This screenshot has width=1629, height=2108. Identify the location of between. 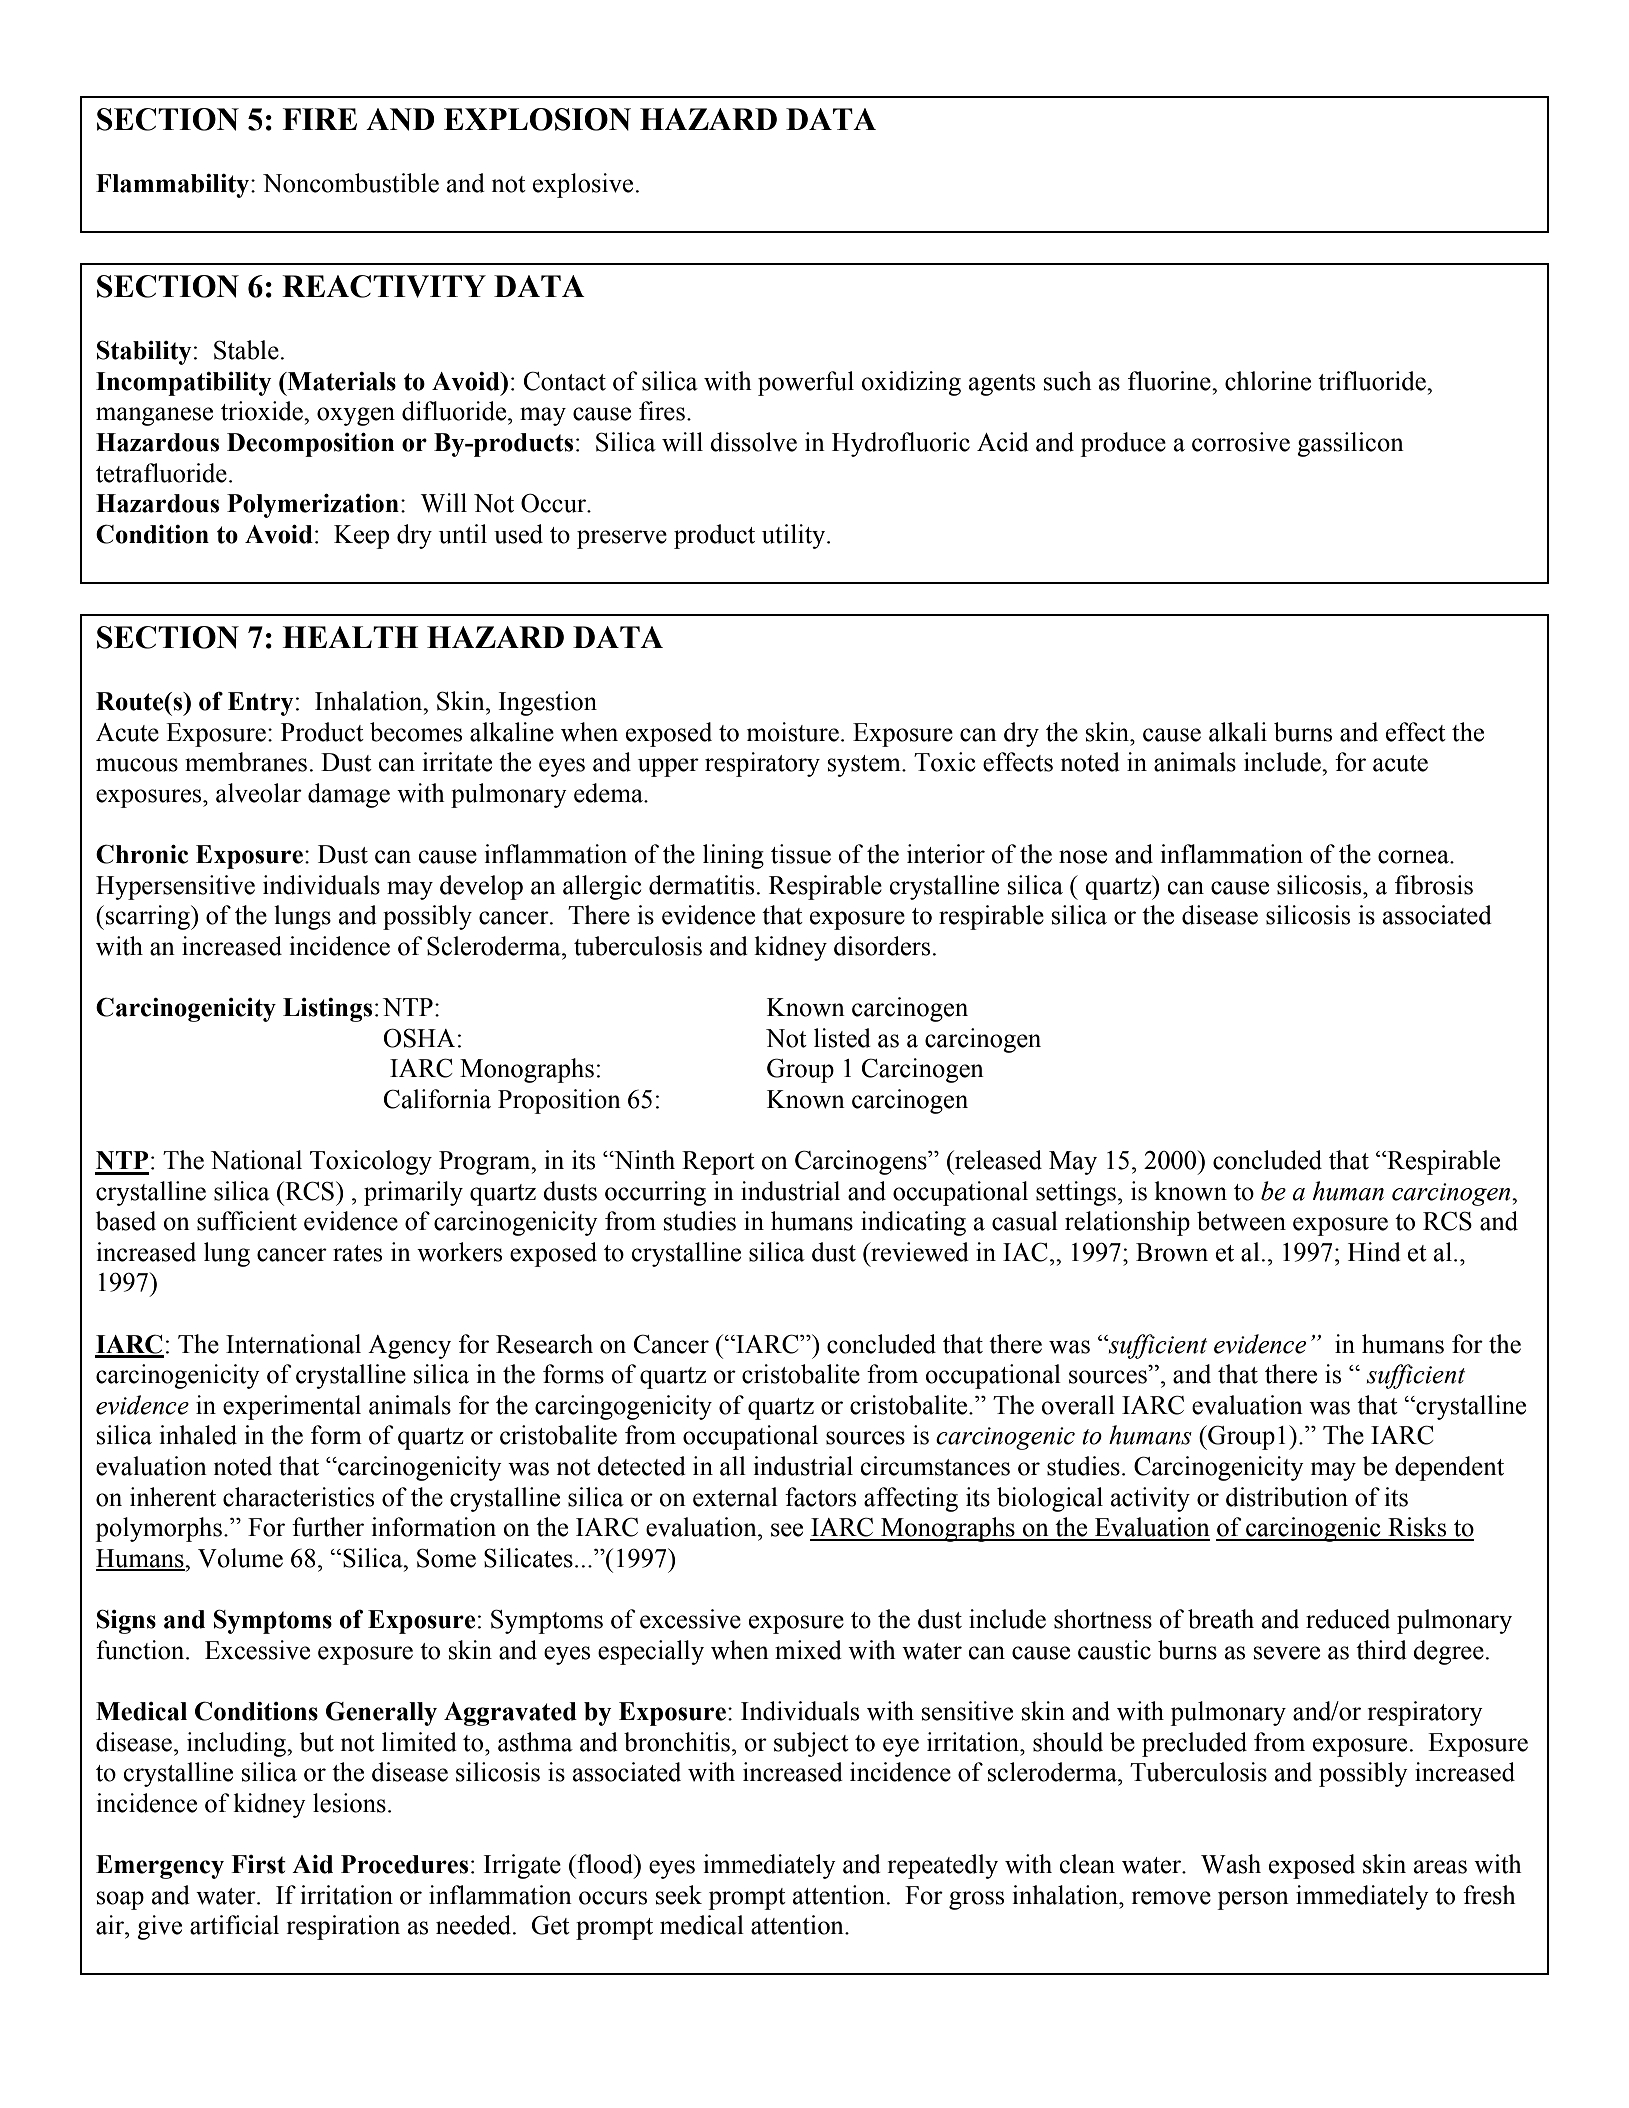
(1241, 1221).
